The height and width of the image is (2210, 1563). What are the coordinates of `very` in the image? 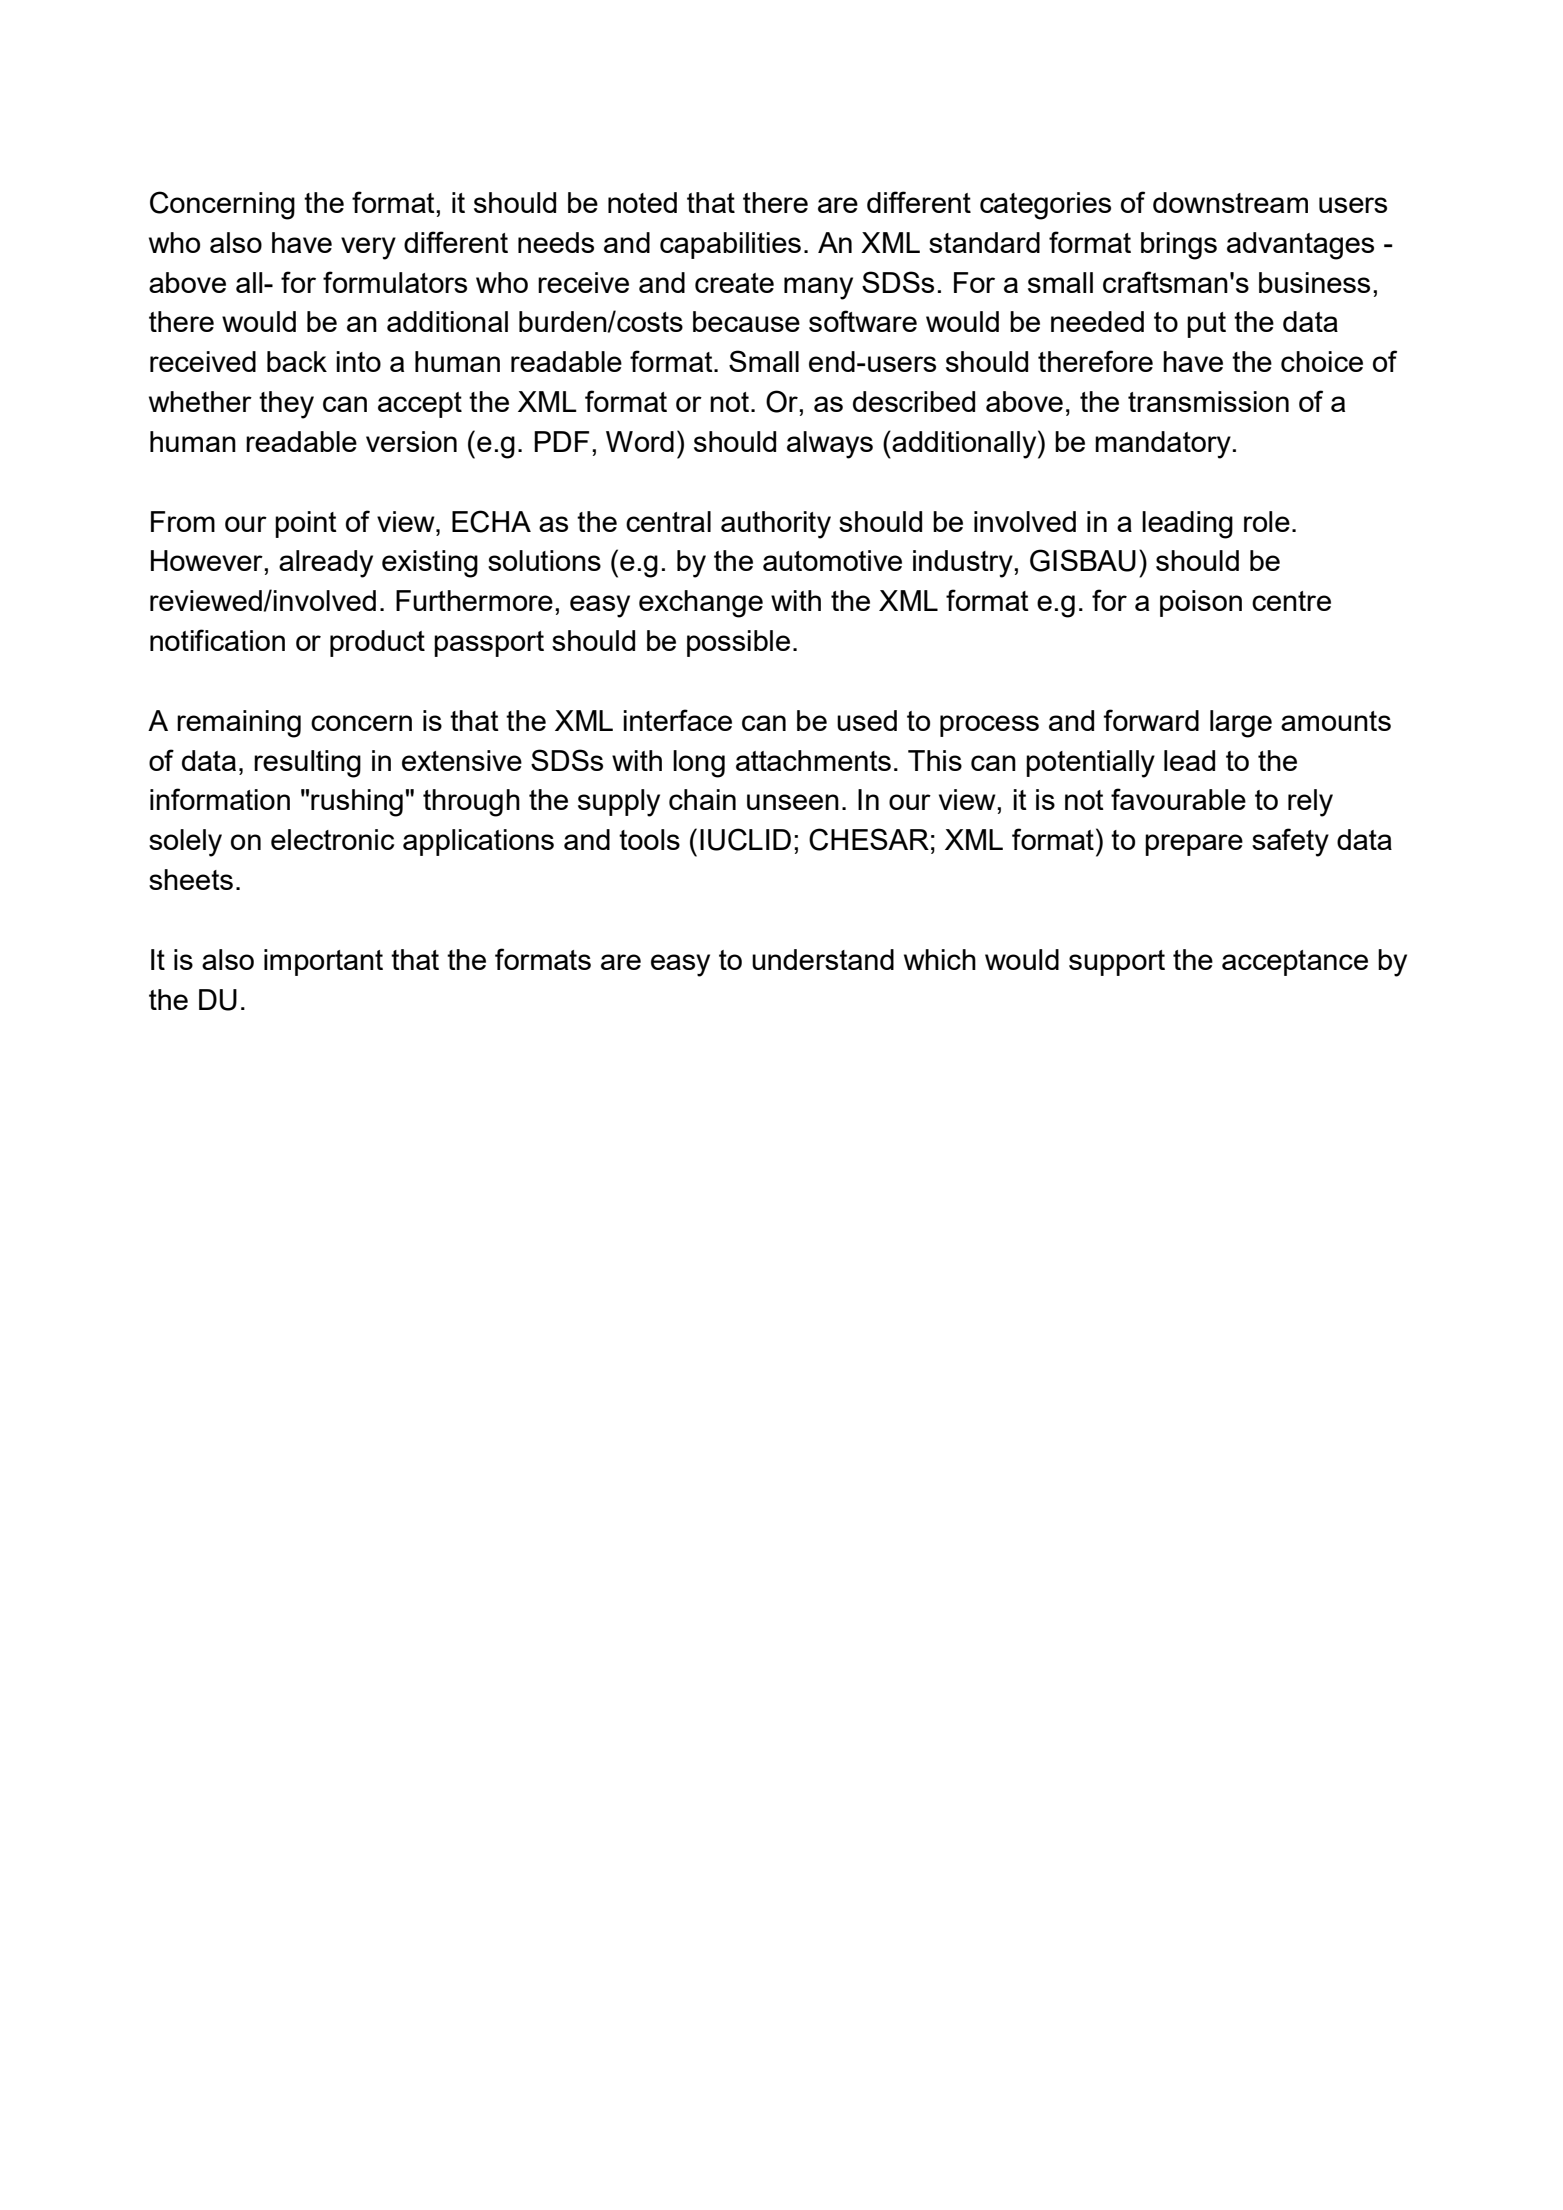 It's located at (368, 248).
